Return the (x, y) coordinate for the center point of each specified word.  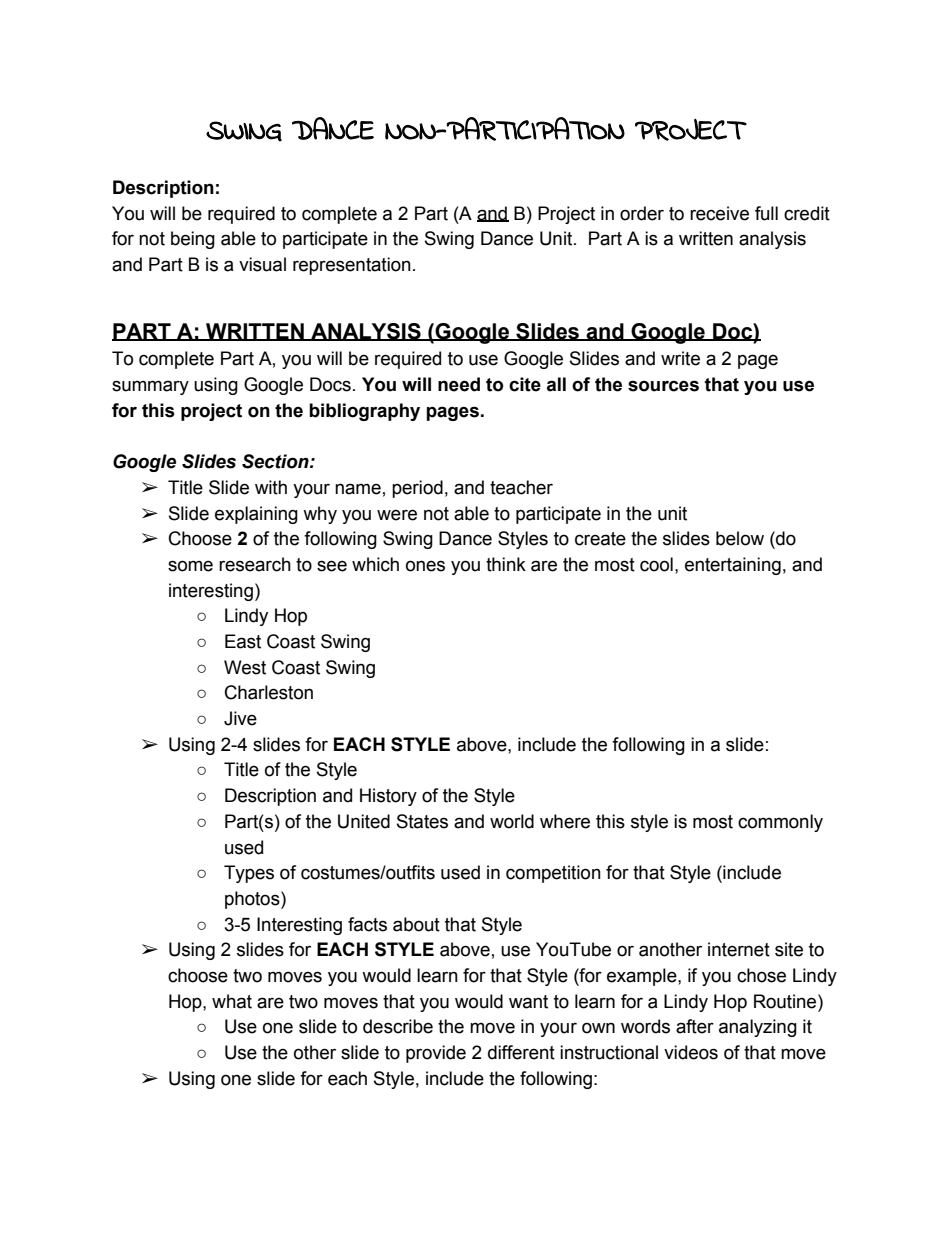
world (512, 821)
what (232, 1001)
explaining (256, 515)
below (740, 538)
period (417, 489)
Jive (240, 718)
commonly (780, 823)
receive (719, 213)
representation (352, 266)
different (521, 1052)
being (193, 240)
